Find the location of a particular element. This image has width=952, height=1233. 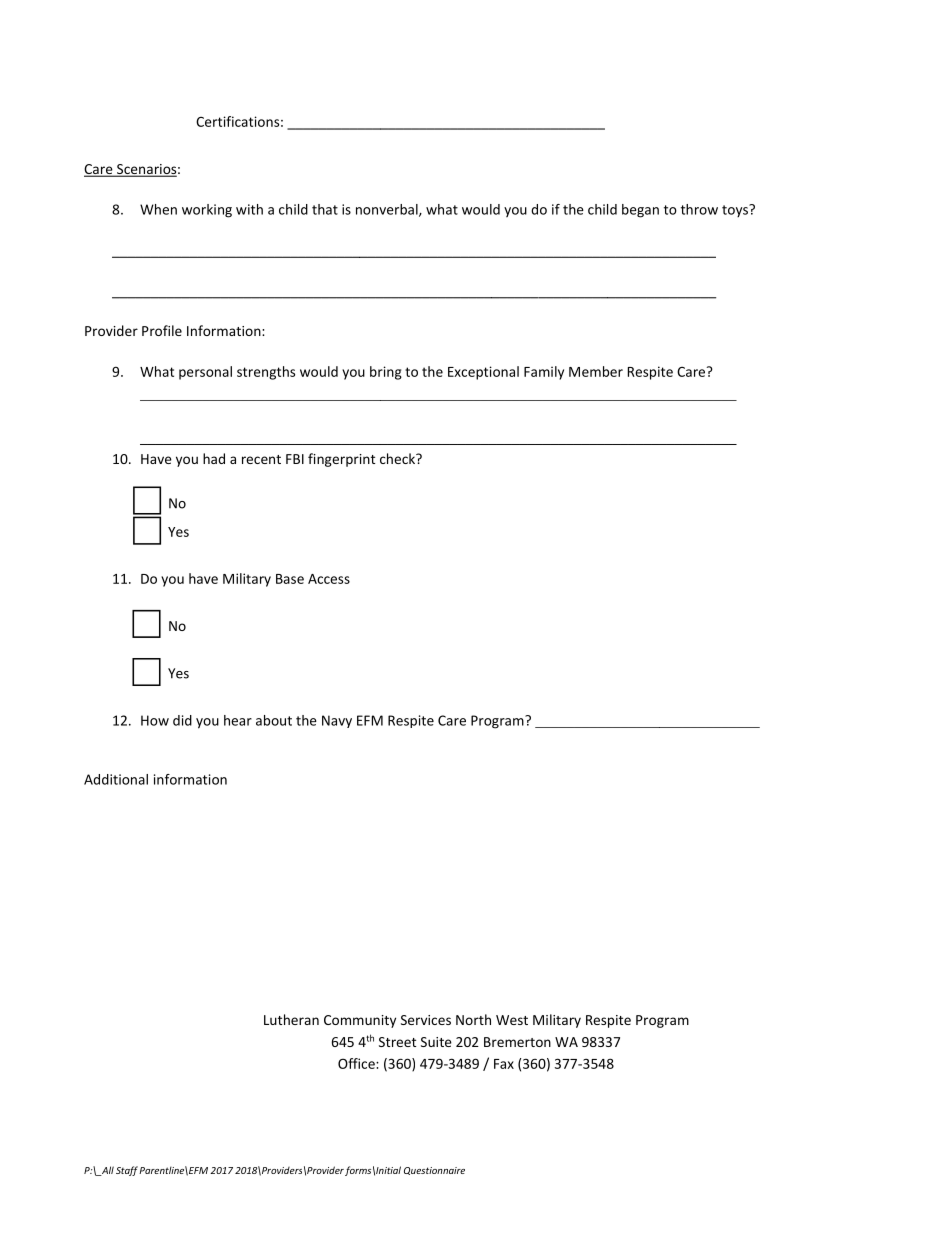

Navy is located at coordinates (337, 721).
